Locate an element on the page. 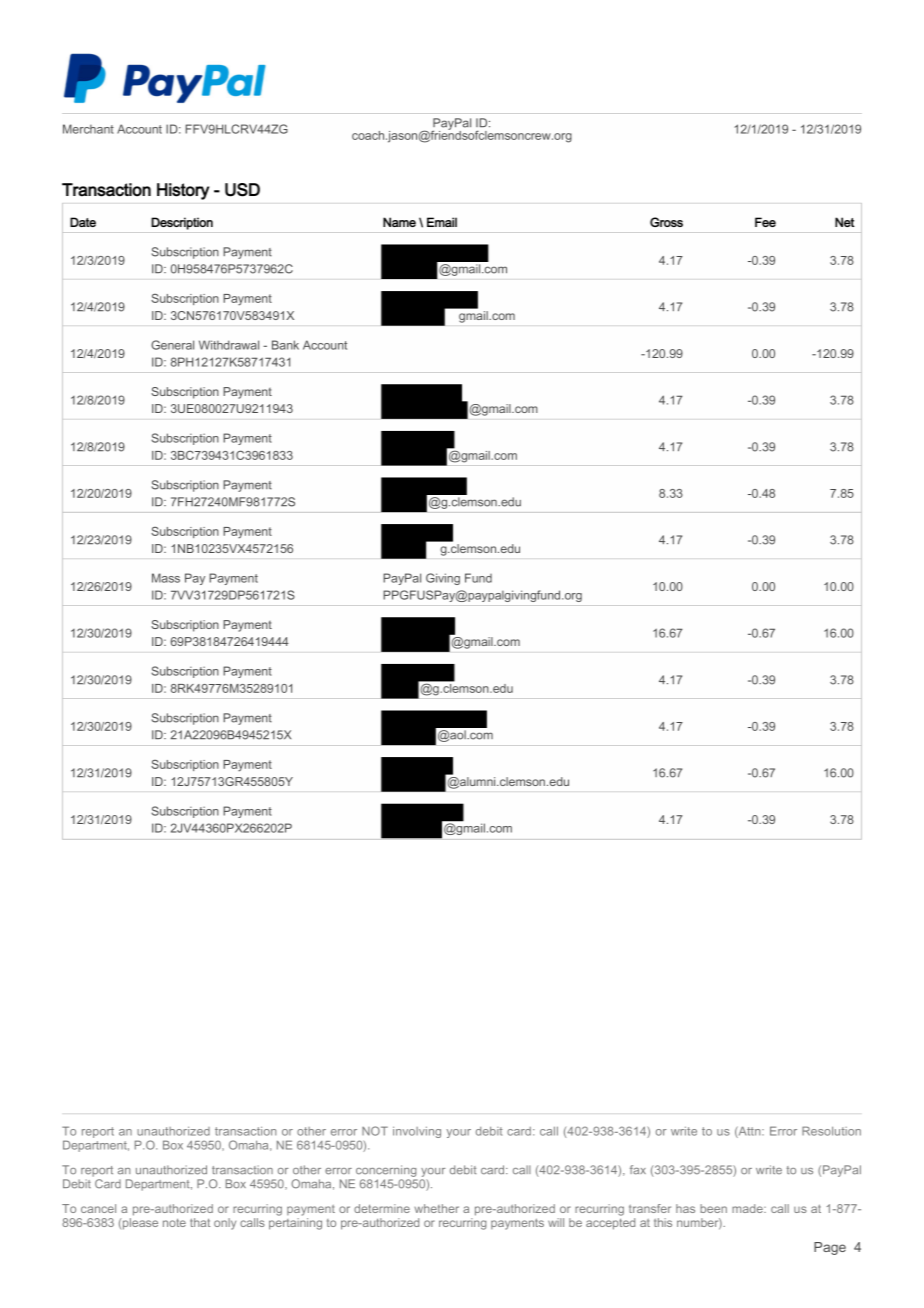  Gross is located at coordinates (666, 222).
